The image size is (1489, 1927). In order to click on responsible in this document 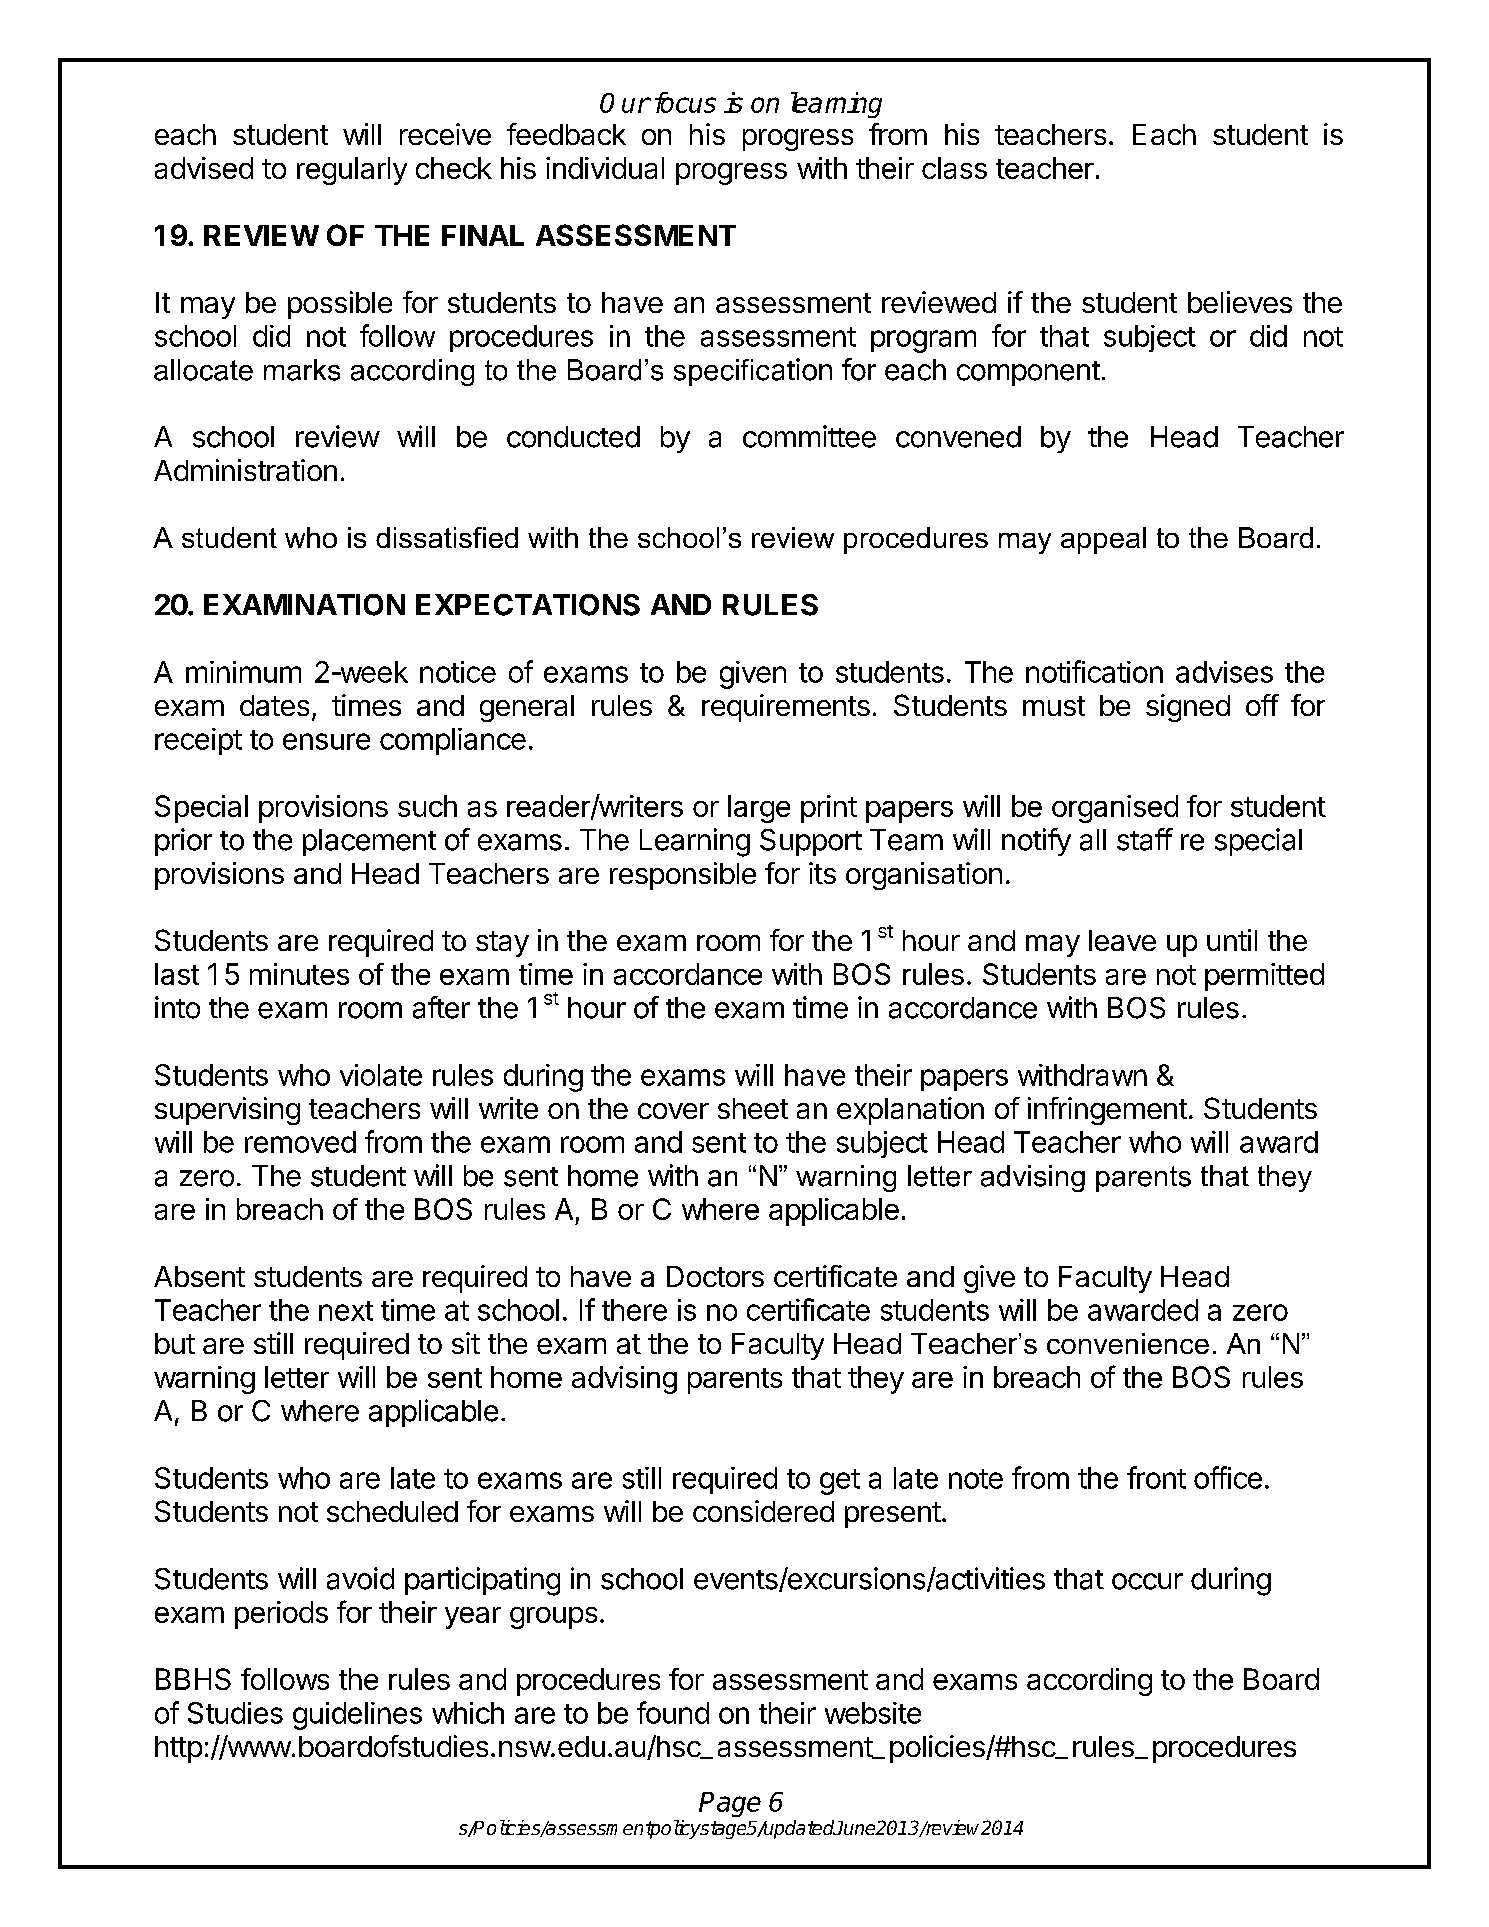, I will do `click(683, 876)`.
